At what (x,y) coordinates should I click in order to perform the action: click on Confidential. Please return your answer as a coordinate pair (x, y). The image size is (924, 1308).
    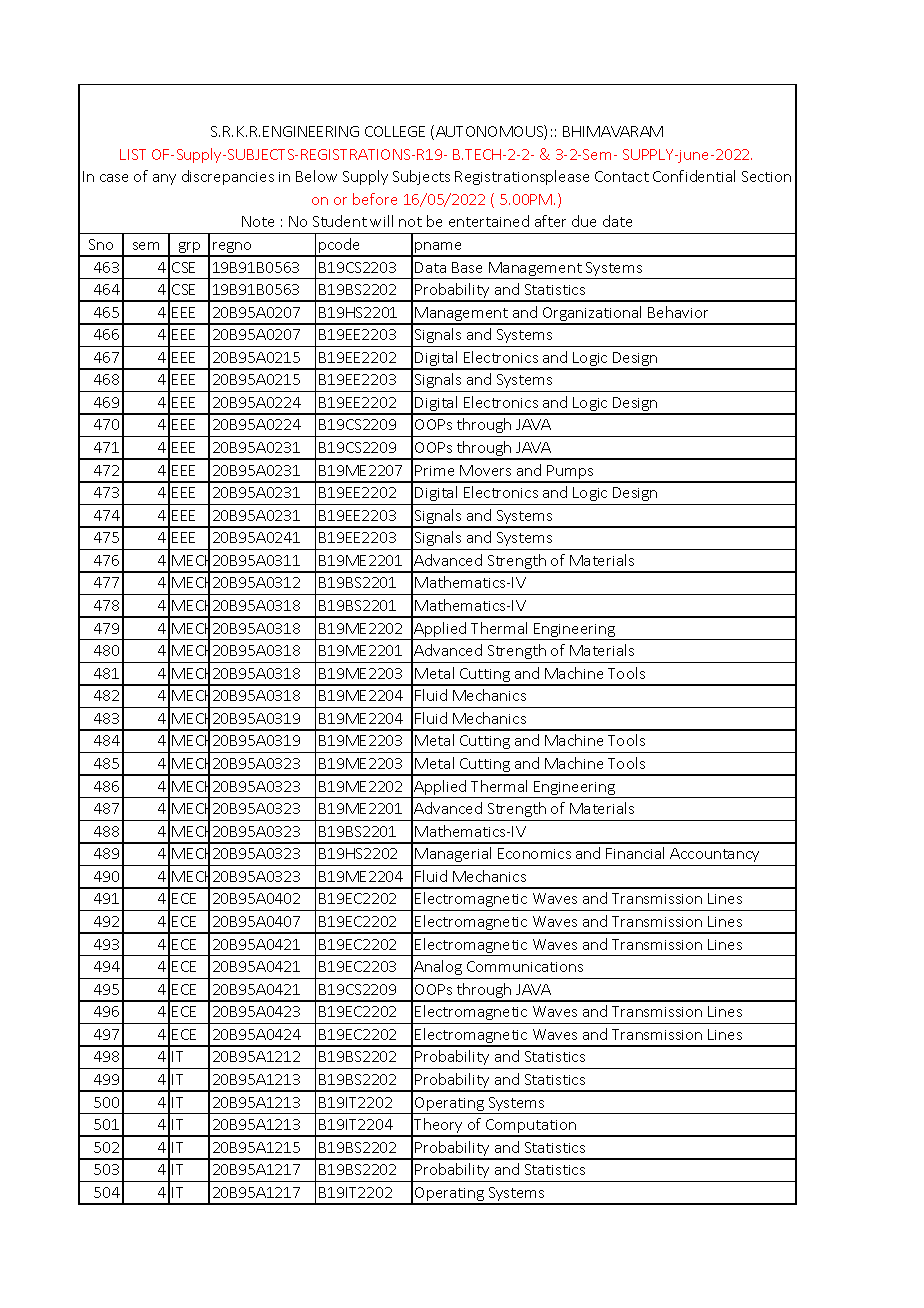
    Looking at the image, I should click on (694, 176).
